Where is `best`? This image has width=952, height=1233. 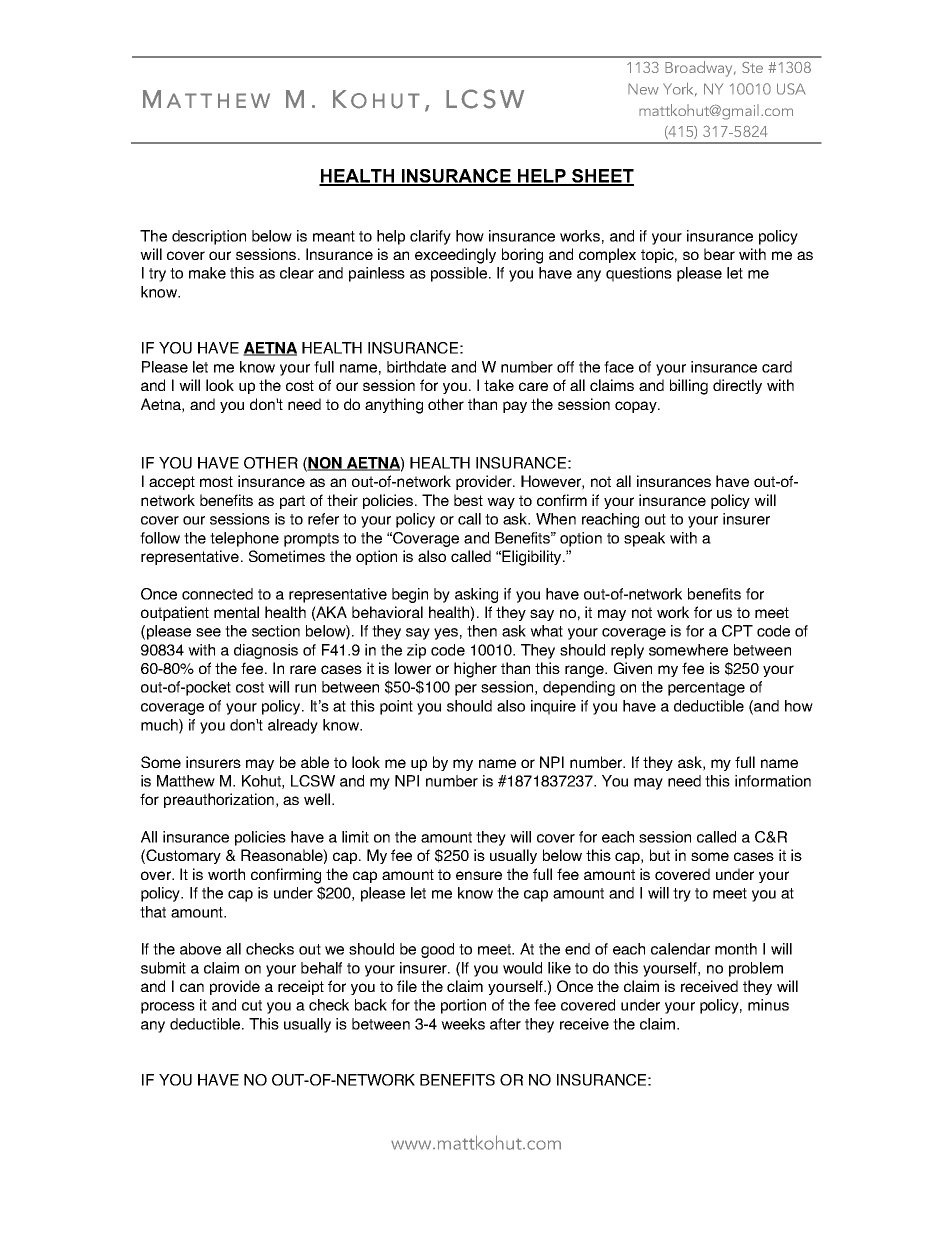
best is located at coordinates (468, 500).
